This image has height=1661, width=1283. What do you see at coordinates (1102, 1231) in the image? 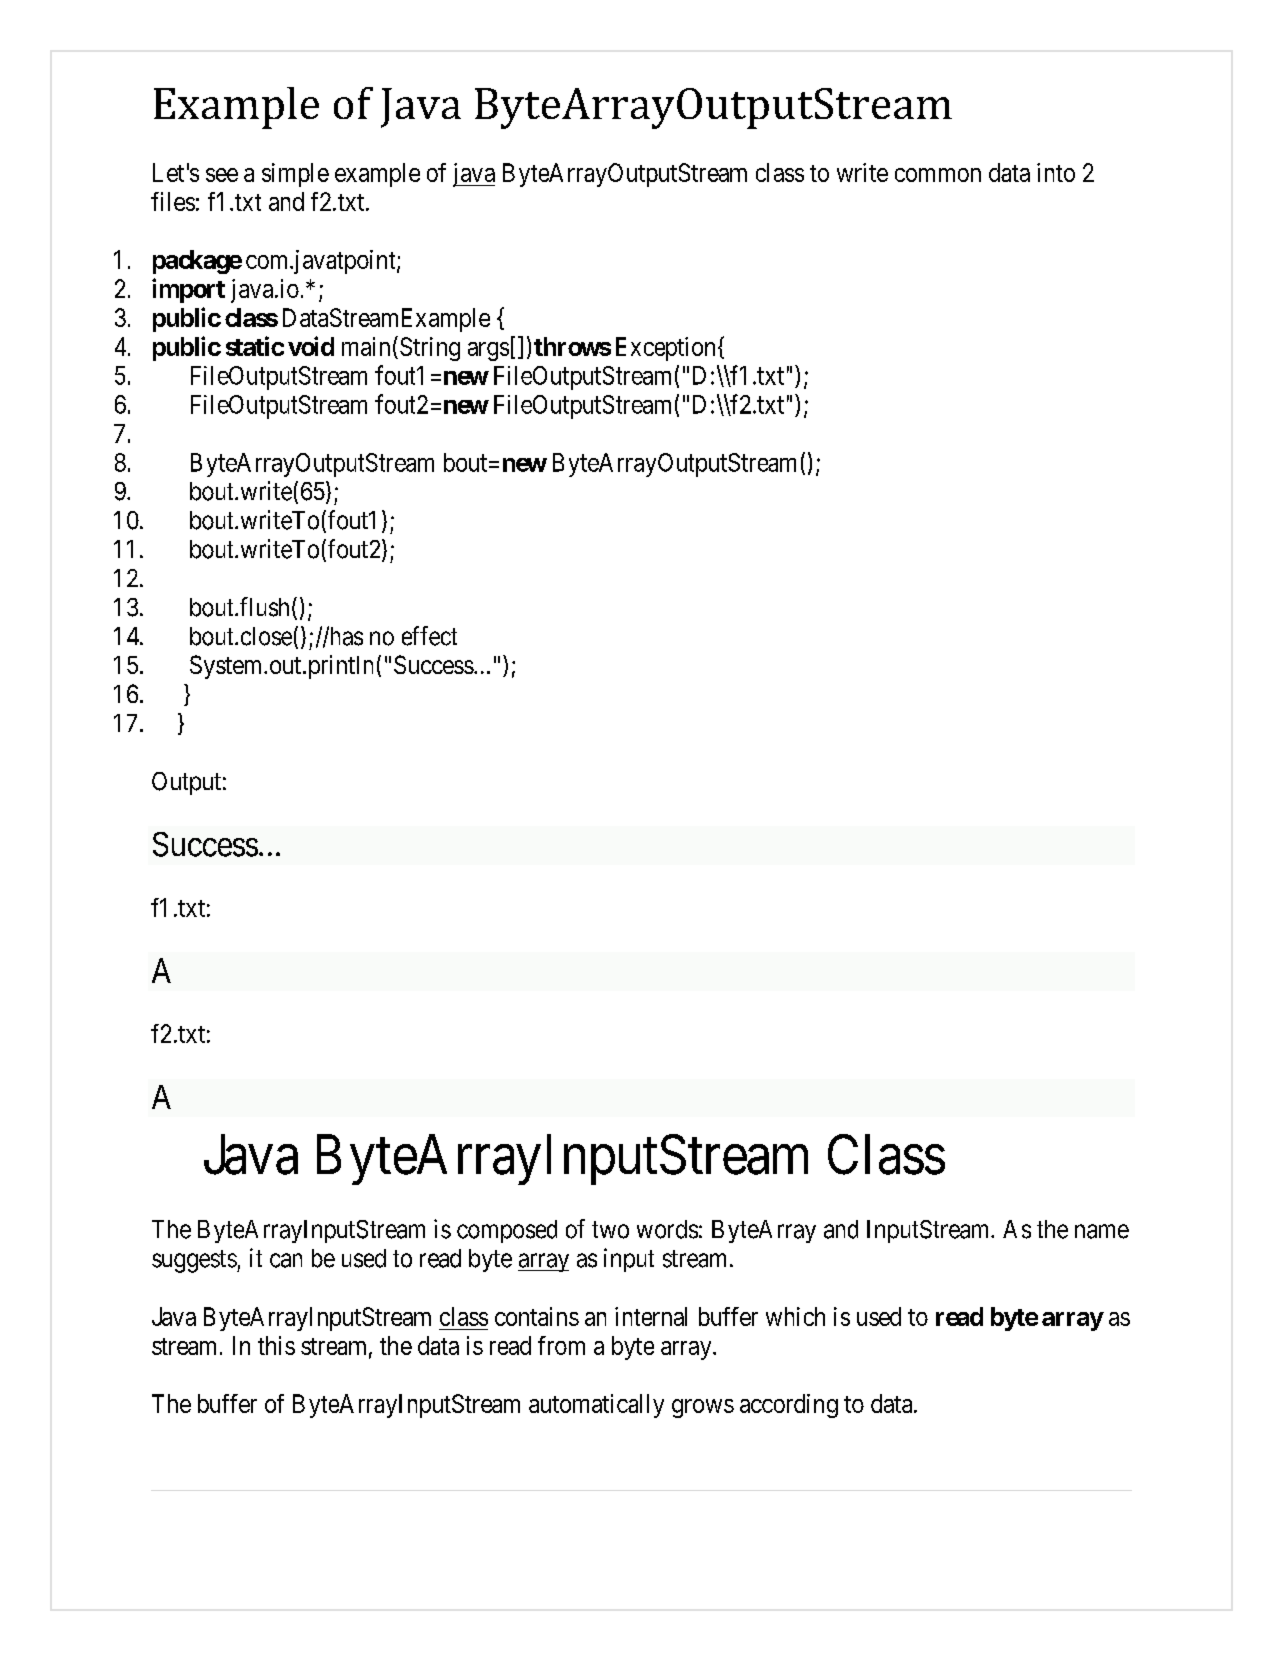
I see `name` at bounding box center [1102, 1231].
